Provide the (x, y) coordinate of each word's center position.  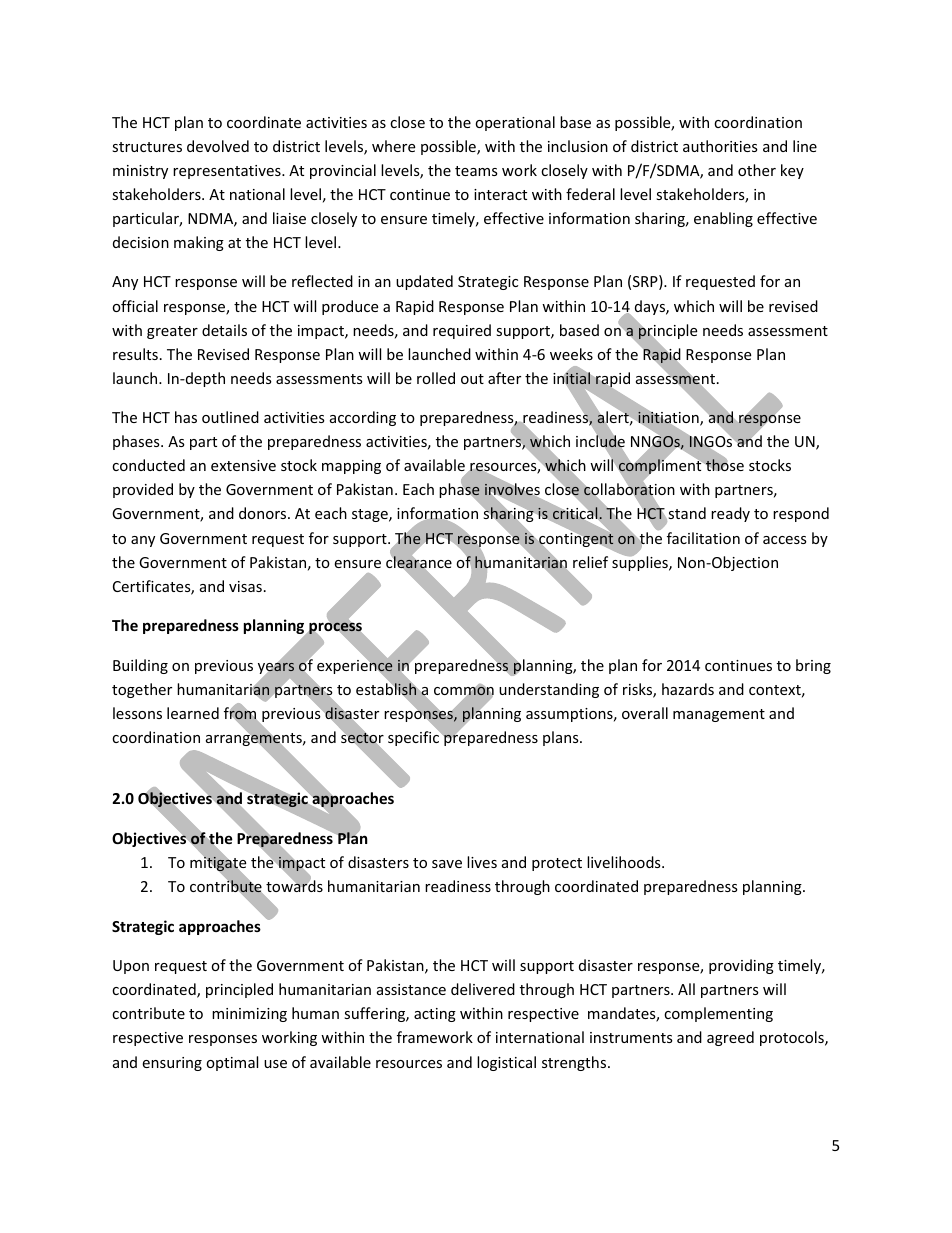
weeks (571, 354)
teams (476, 171)
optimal (232, 1063)
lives (482, 862)
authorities (720, 146)
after (504, 378)
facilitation (703, 538)
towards (294, 885)
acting (435, 1015)
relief (590, 562)
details (224, 330)
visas (245, 586)
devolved (218, 146)
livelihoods (625, 862)
